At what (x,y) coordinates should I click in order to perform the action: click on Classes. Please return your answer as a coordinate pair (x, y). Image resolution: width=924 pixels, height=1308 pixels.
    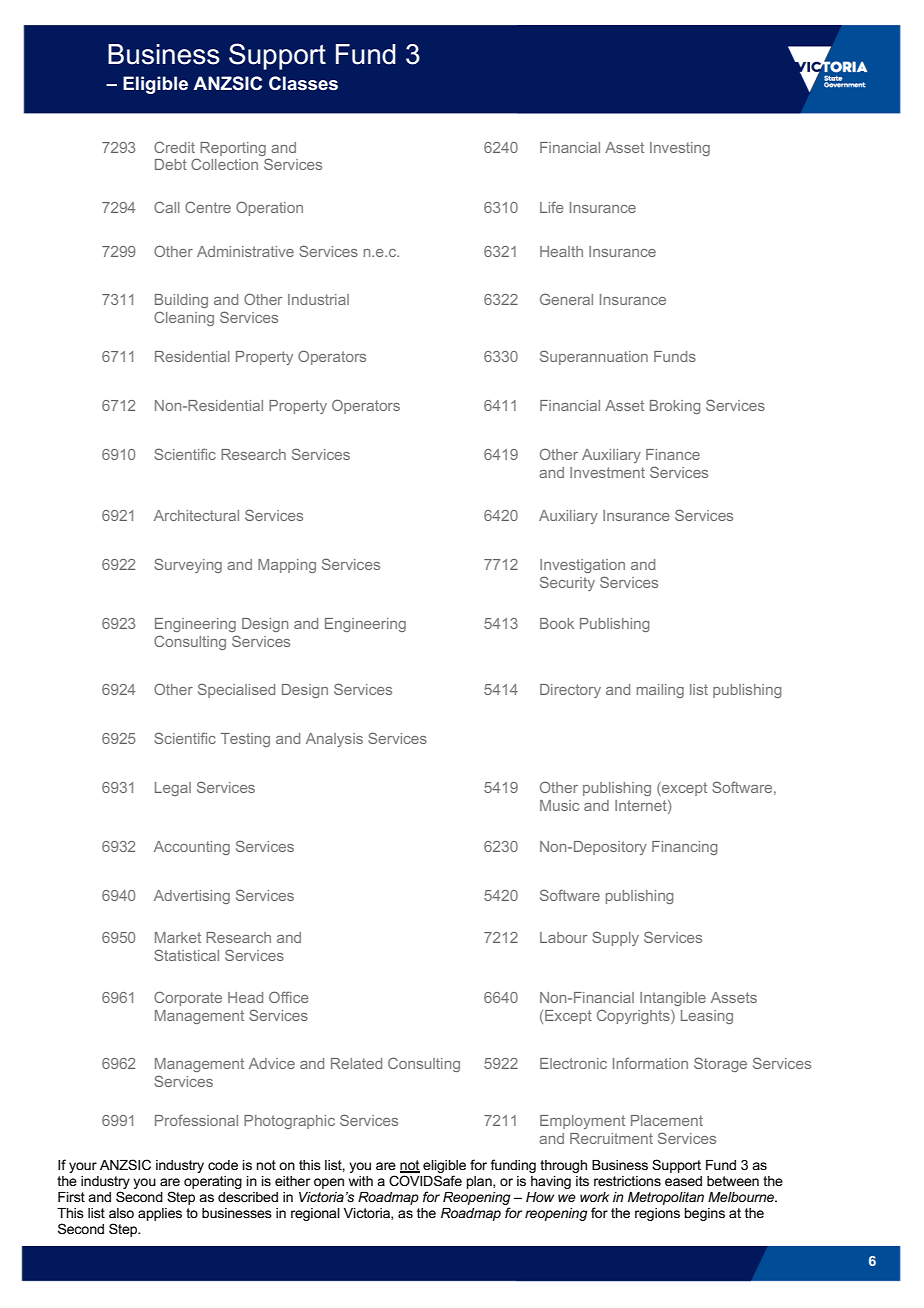
    Looking at the image, I should click on (303, 83).
